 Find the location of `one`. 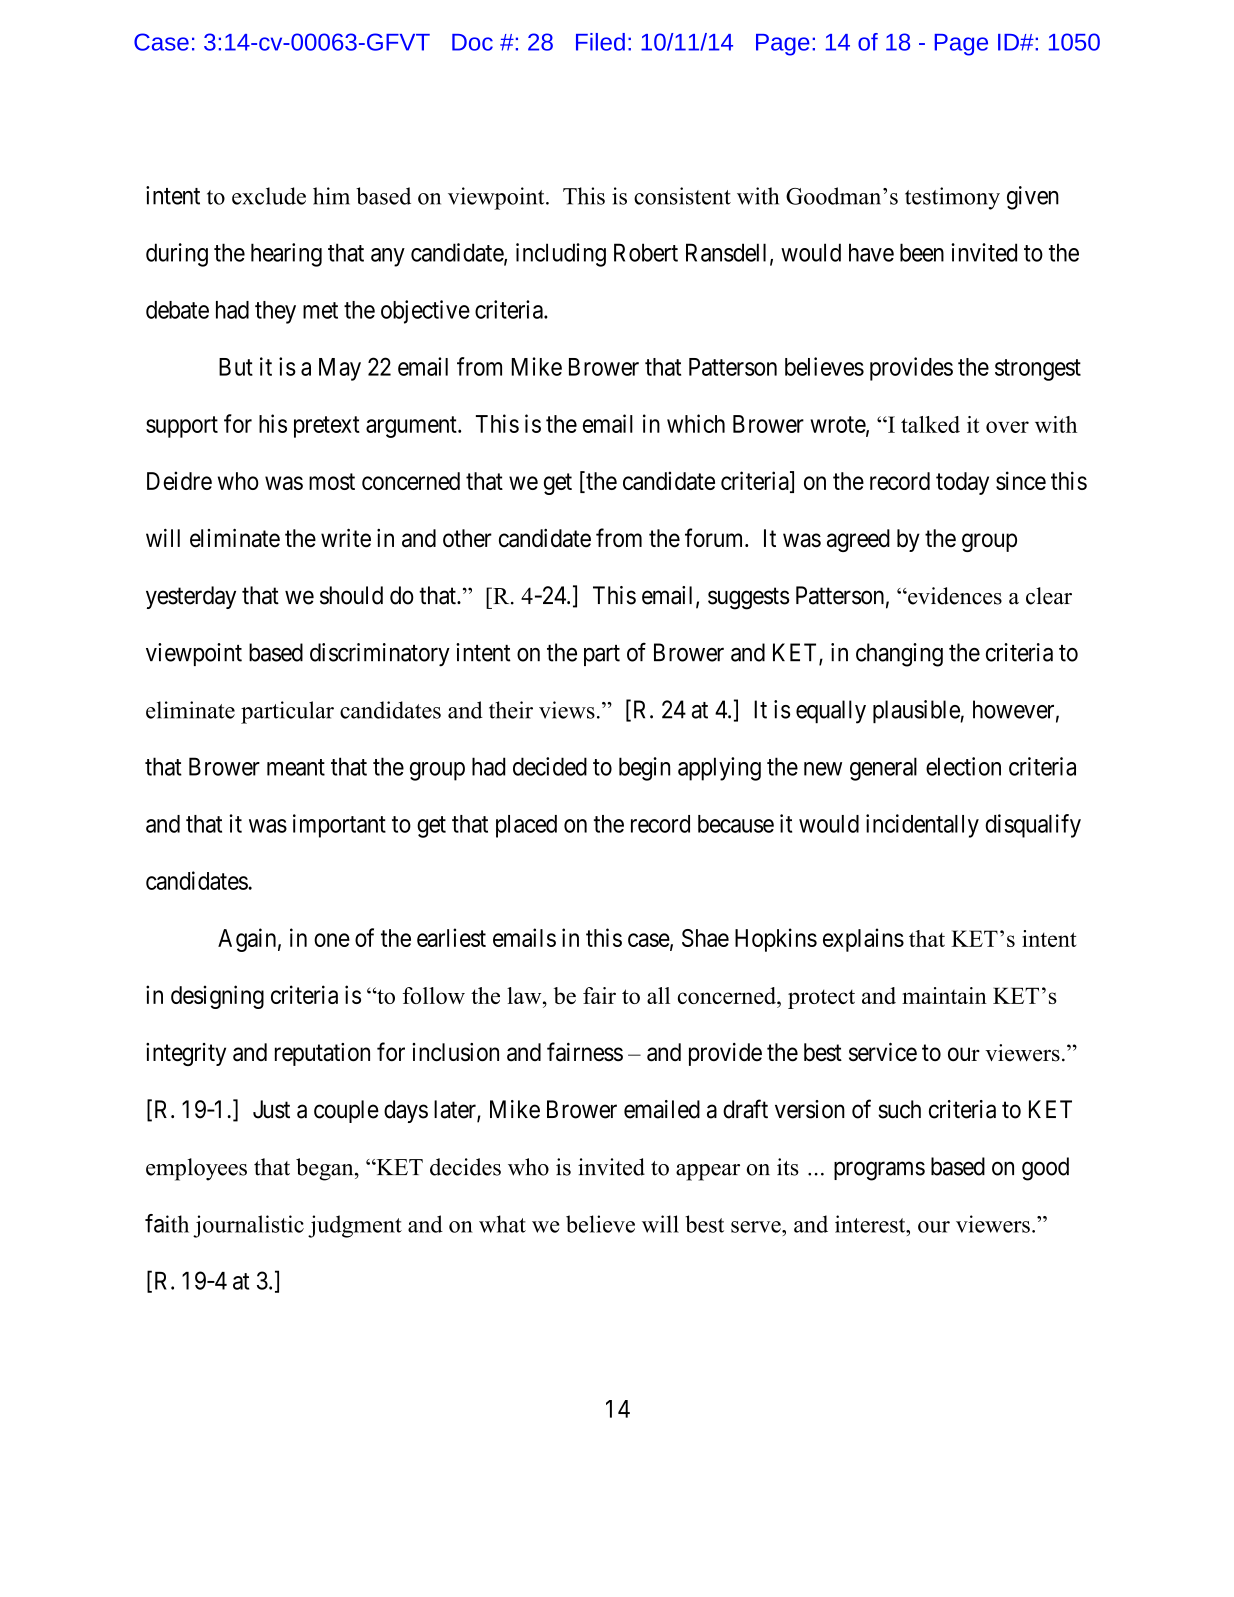

one is located at coordinates (332, 940).
